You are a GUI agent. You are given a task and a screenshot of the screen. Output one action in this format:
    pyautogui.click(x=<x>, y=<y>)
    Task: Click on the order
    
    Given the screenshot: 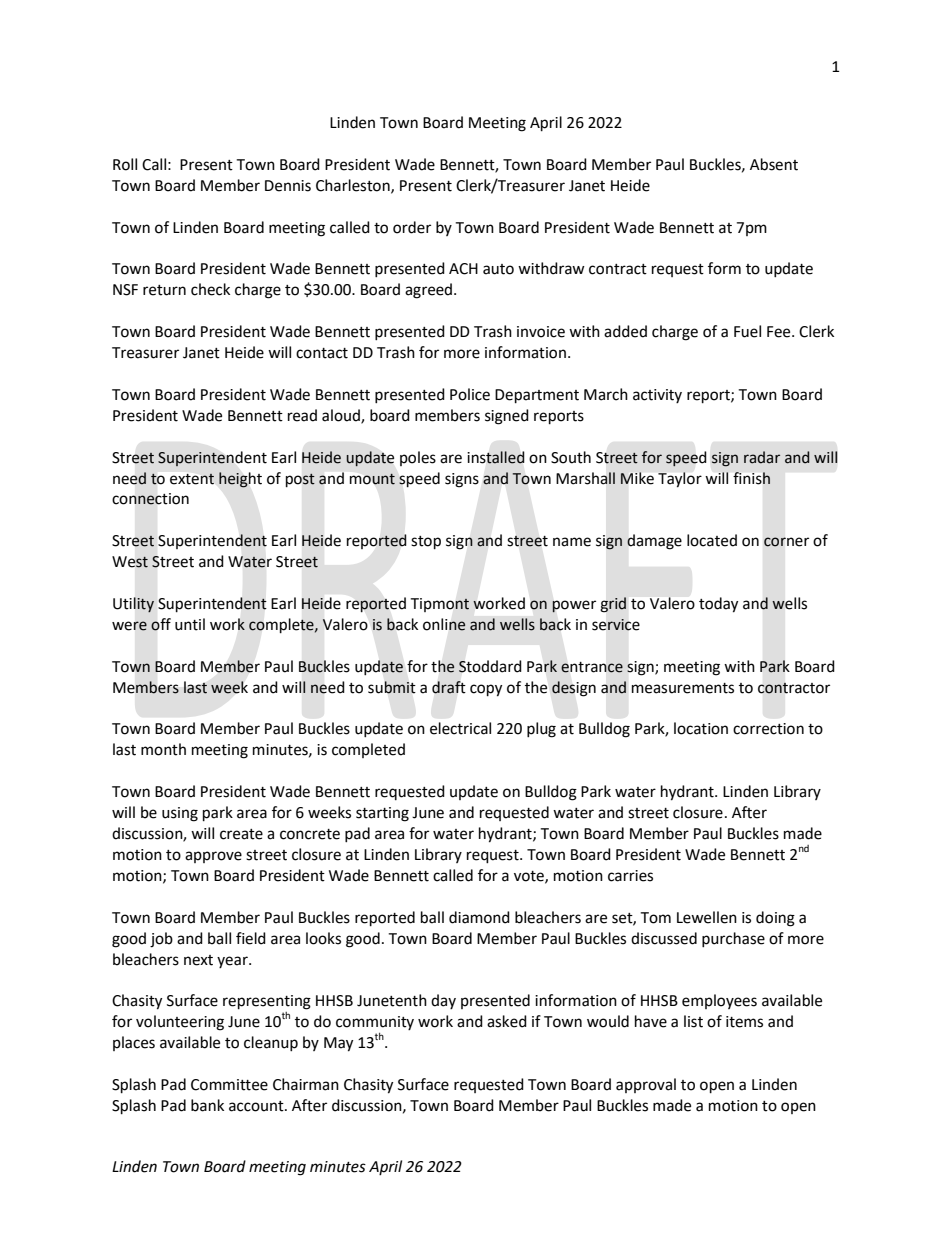 What is the action you would take?
    pyautogui.click(x=412, y=227)
